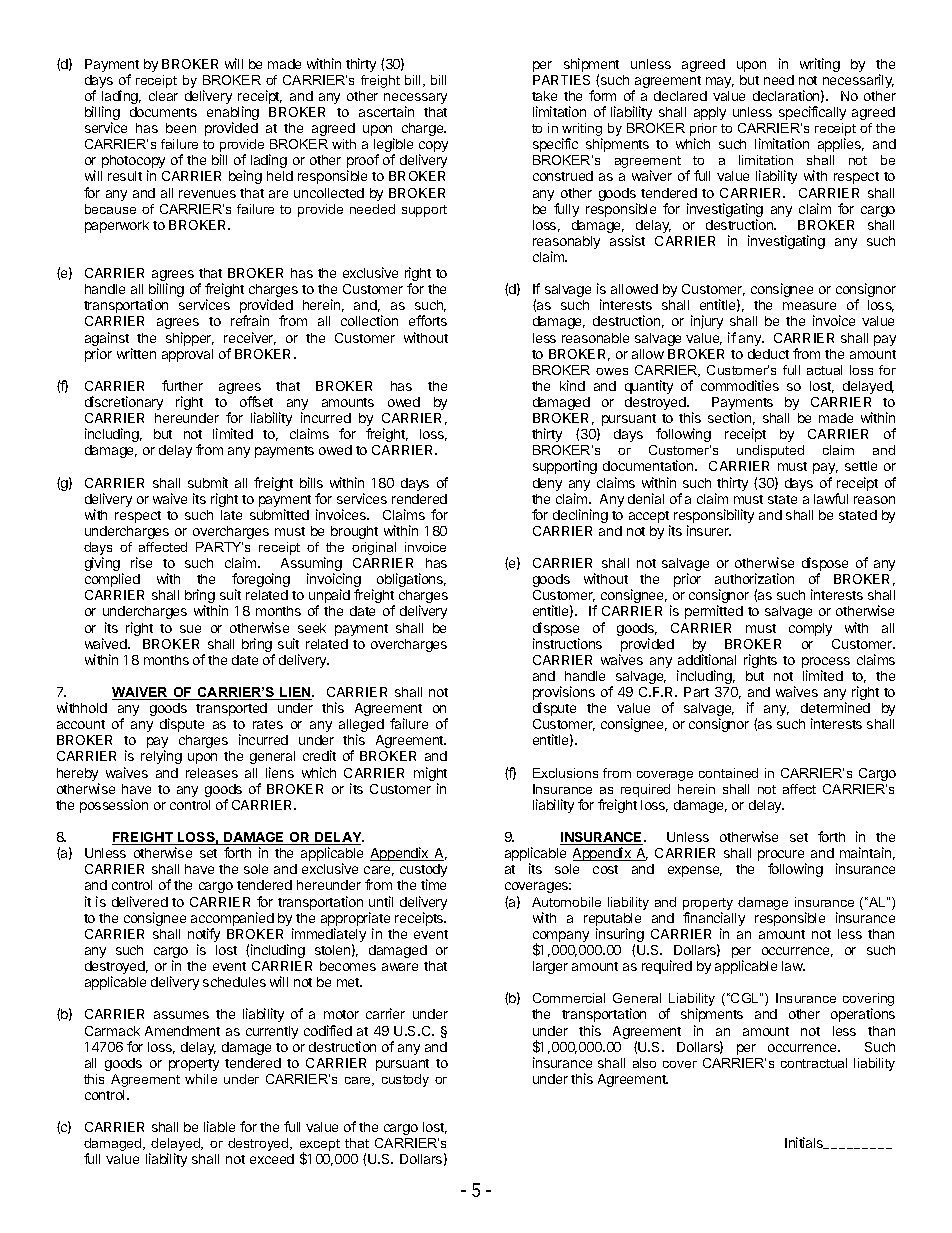 This screenshot has height=1233, width=952. Describe the element at coordinates (710, 113) in the screenshot. I see `apply` at that location.
